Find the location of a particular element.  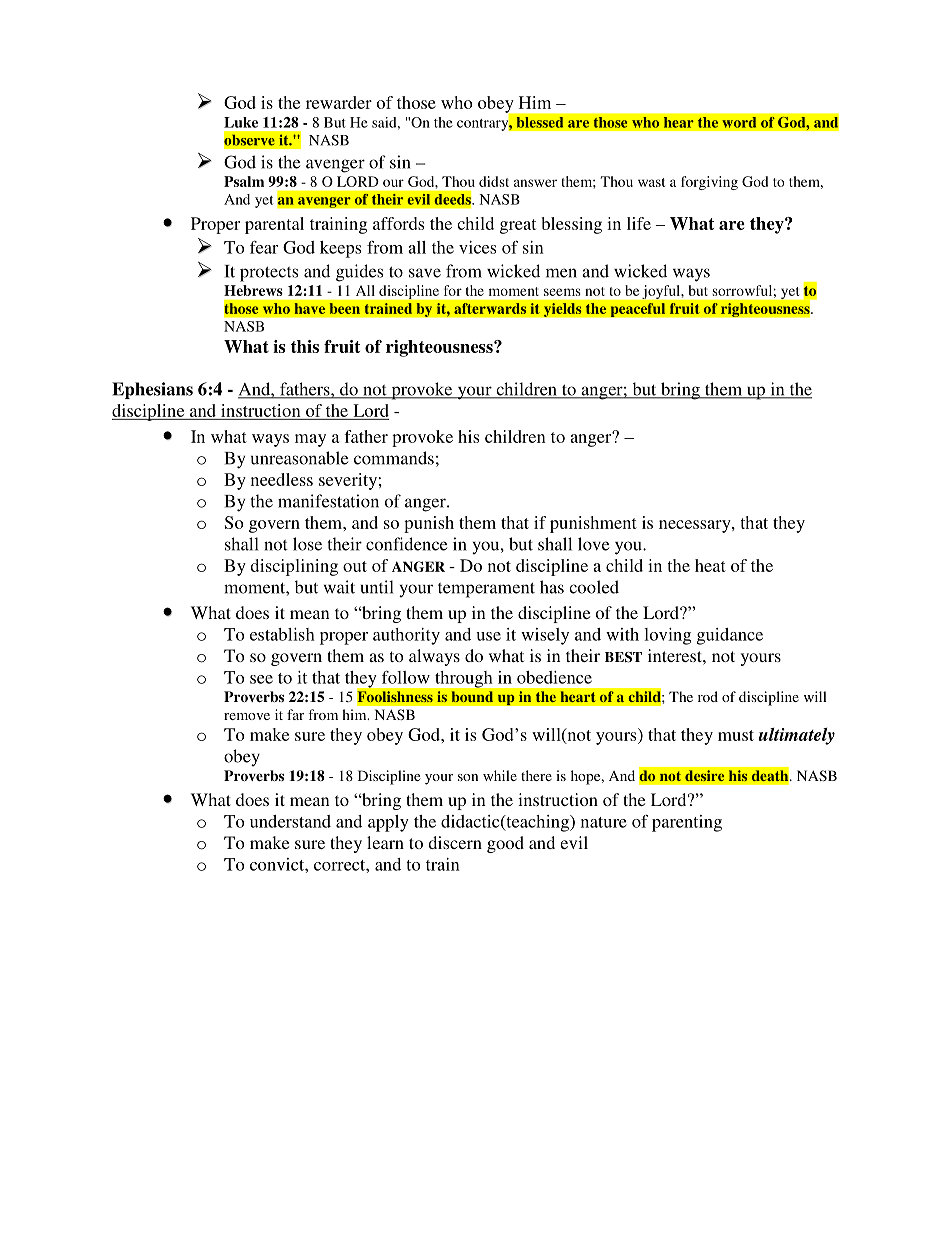

disciplining is located at coordinates (294, 567).
